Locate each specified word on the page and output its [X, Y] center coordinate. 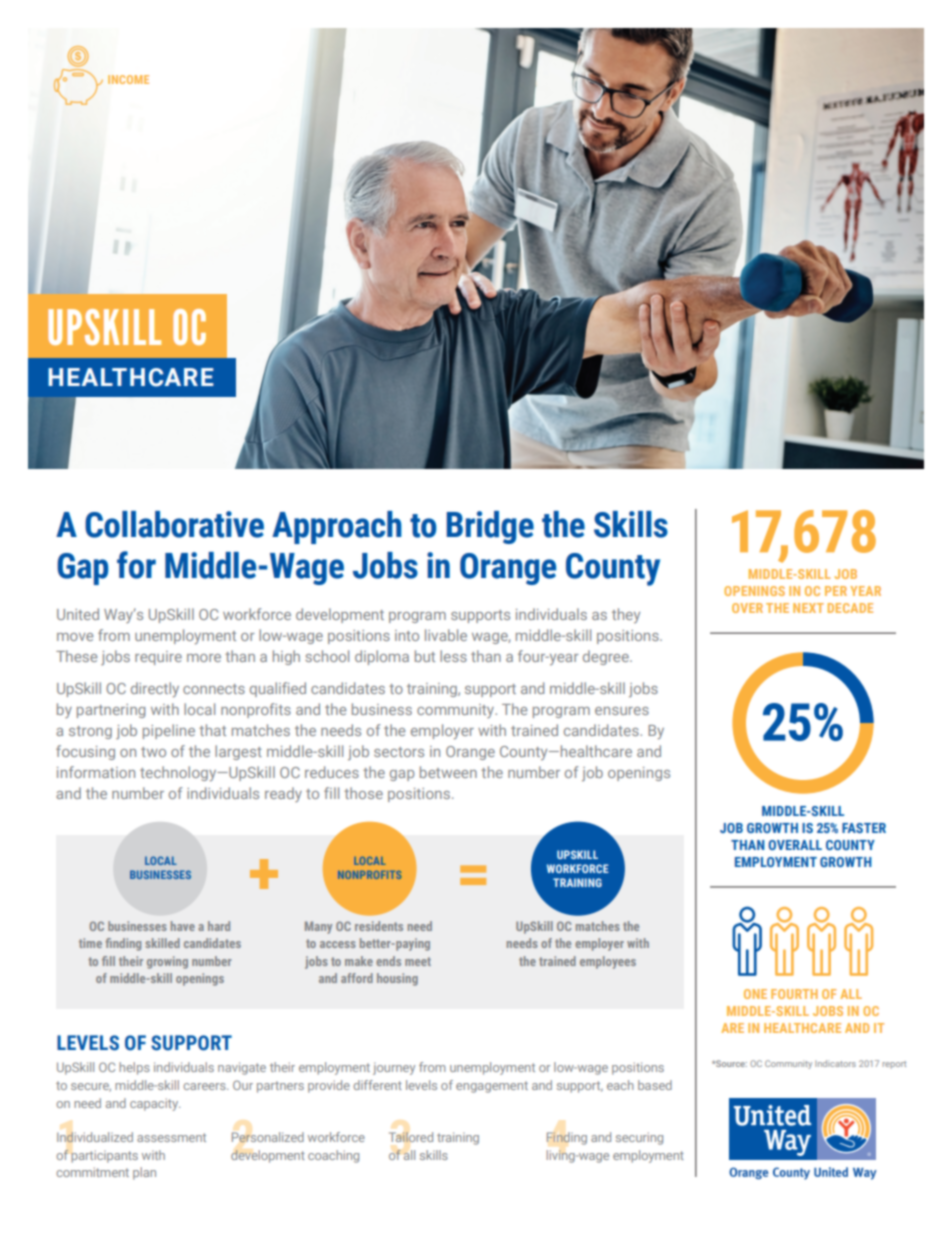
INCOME [128, 79]
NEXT [808, 608]
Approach [337, 527]
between [448, 772]
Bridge [490, 527]
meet [418, 961]
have [183, 926]
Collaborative [174, 524]
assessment [171, 1137]
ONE [755, 994]
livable [446, 635]
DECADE [850, 608]
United [78, 614]
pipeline [169, 731]
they [626, 615]
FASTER [864, 828]
